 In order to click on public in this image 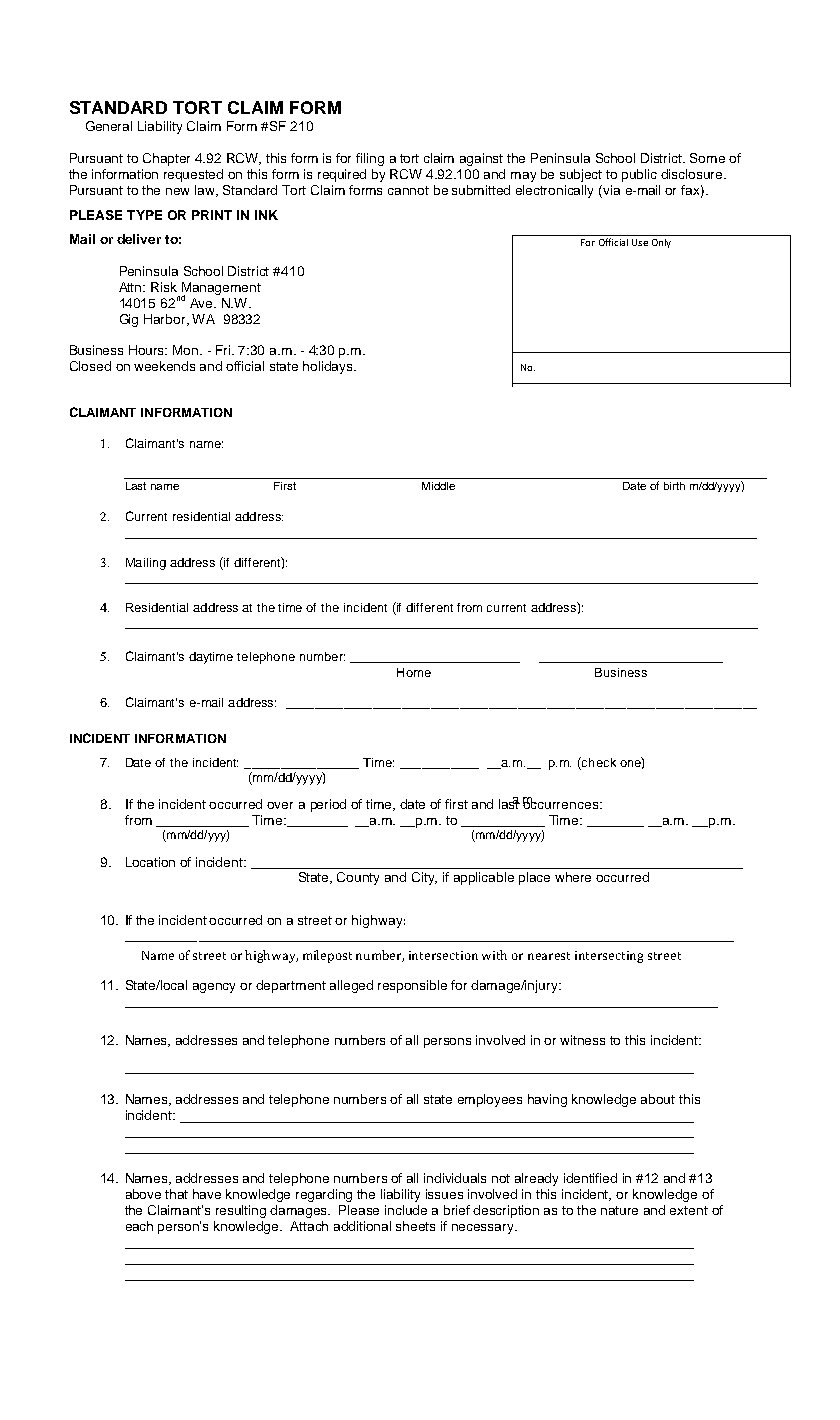, I will do `click(639, 175)`.
